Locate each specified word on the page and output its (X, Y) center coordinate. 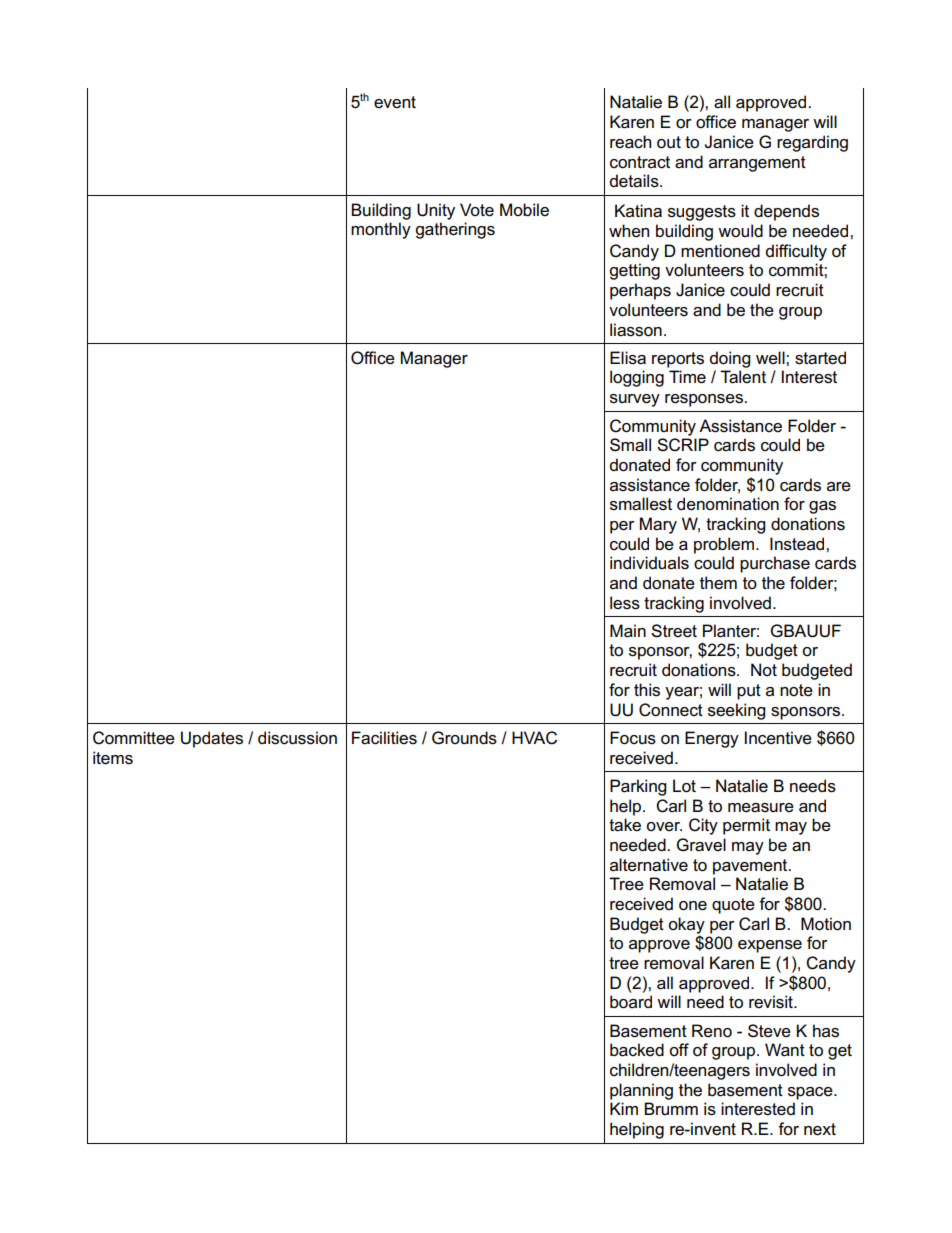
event (395, 102)
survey (635, 400)
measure (761, 808)
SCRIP (683, 445)
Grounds (464, 738)
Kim (624, 1108)
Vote (477, 210)
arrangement (757, 164)
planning (641, 1091)
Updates (212, 739)
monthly (381, 230)
